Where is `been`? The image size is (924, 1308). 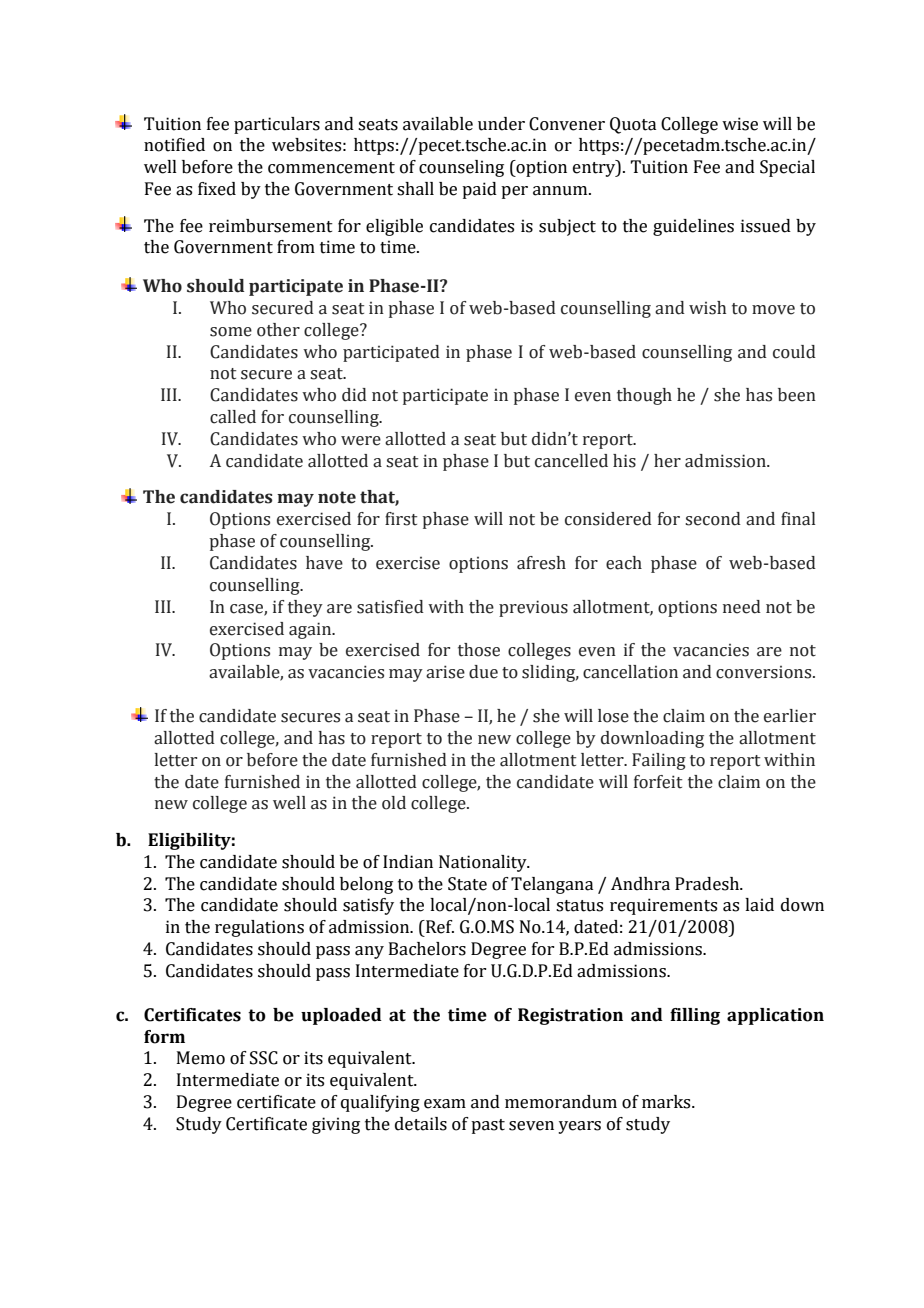
been is located at coordinates (797, 395).
